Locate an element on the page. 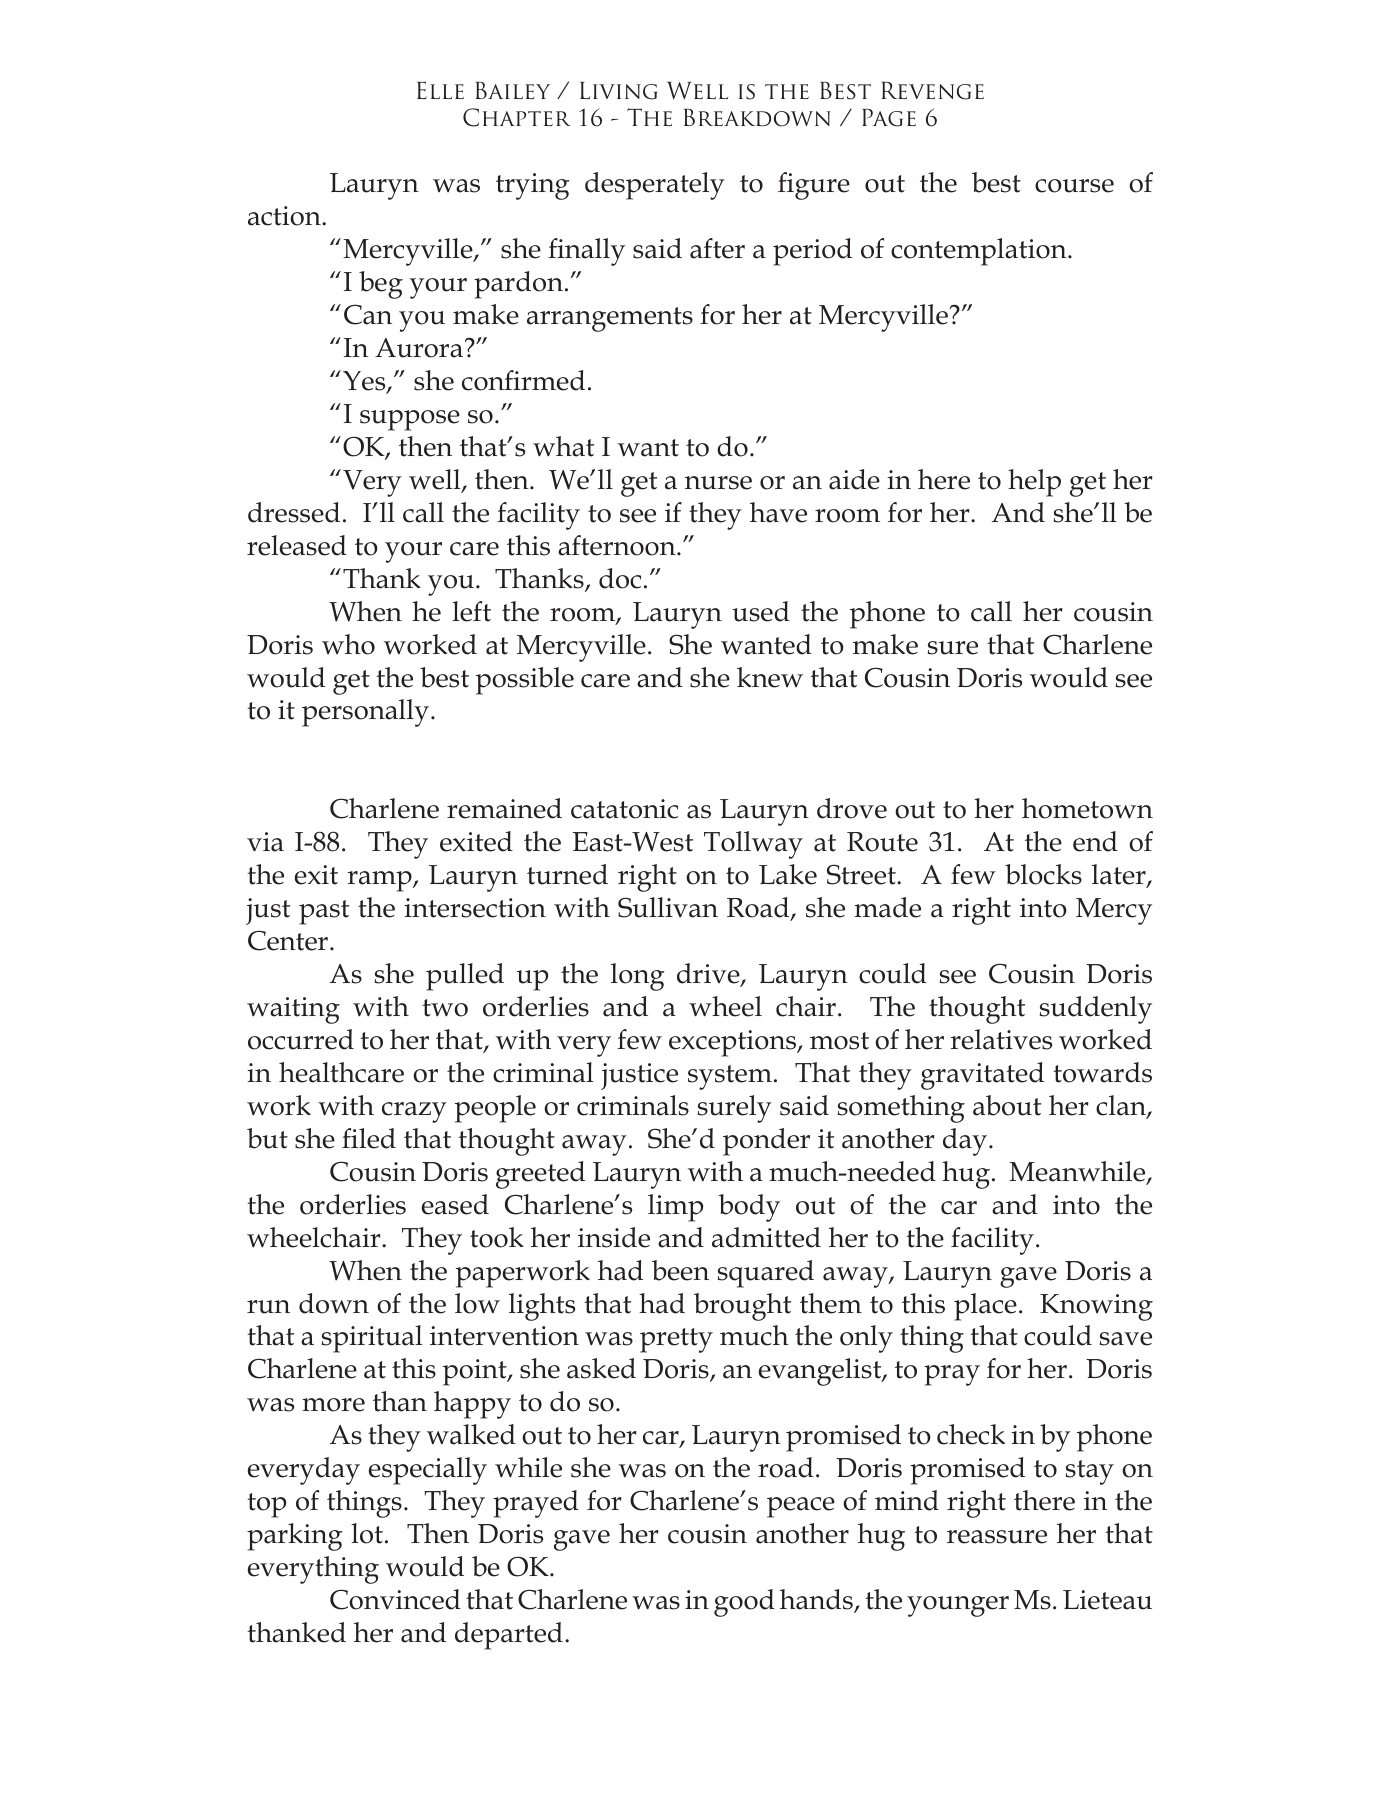 The width and height of the document is (1400, 1812). filed is located at coordinates (369, 1138).
